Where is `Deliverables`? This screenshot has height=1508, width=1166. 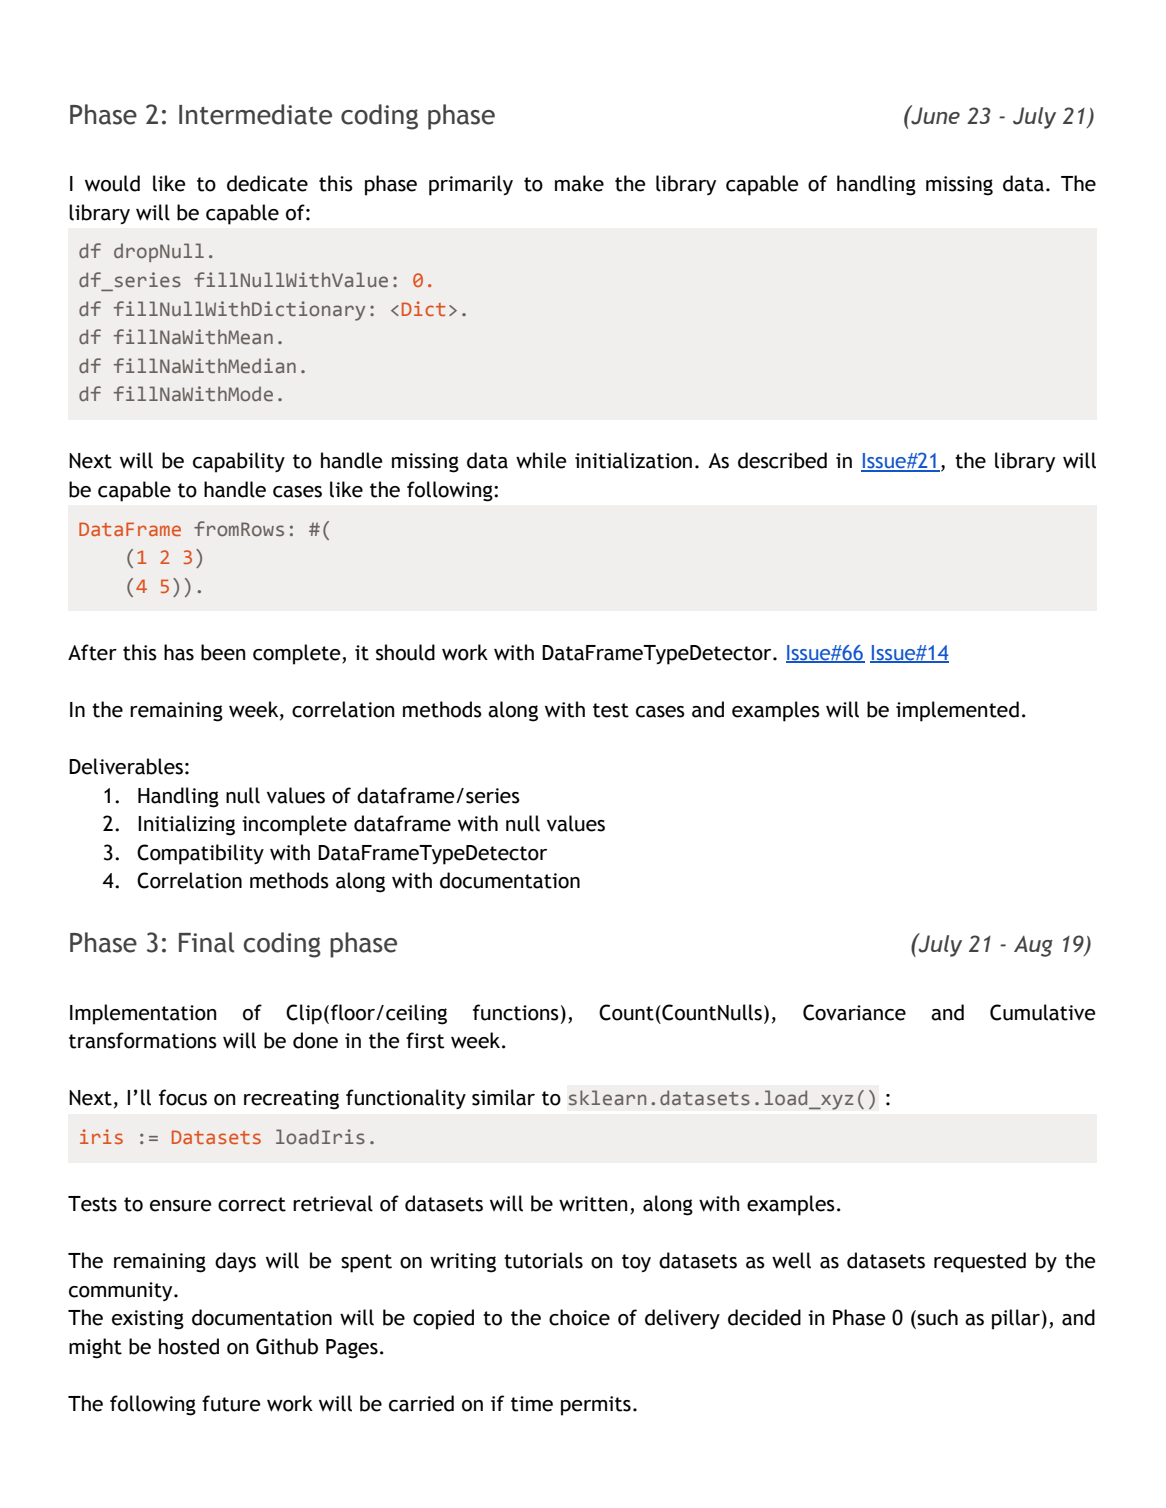 Deliverables is located at coordinates (126, 766).
